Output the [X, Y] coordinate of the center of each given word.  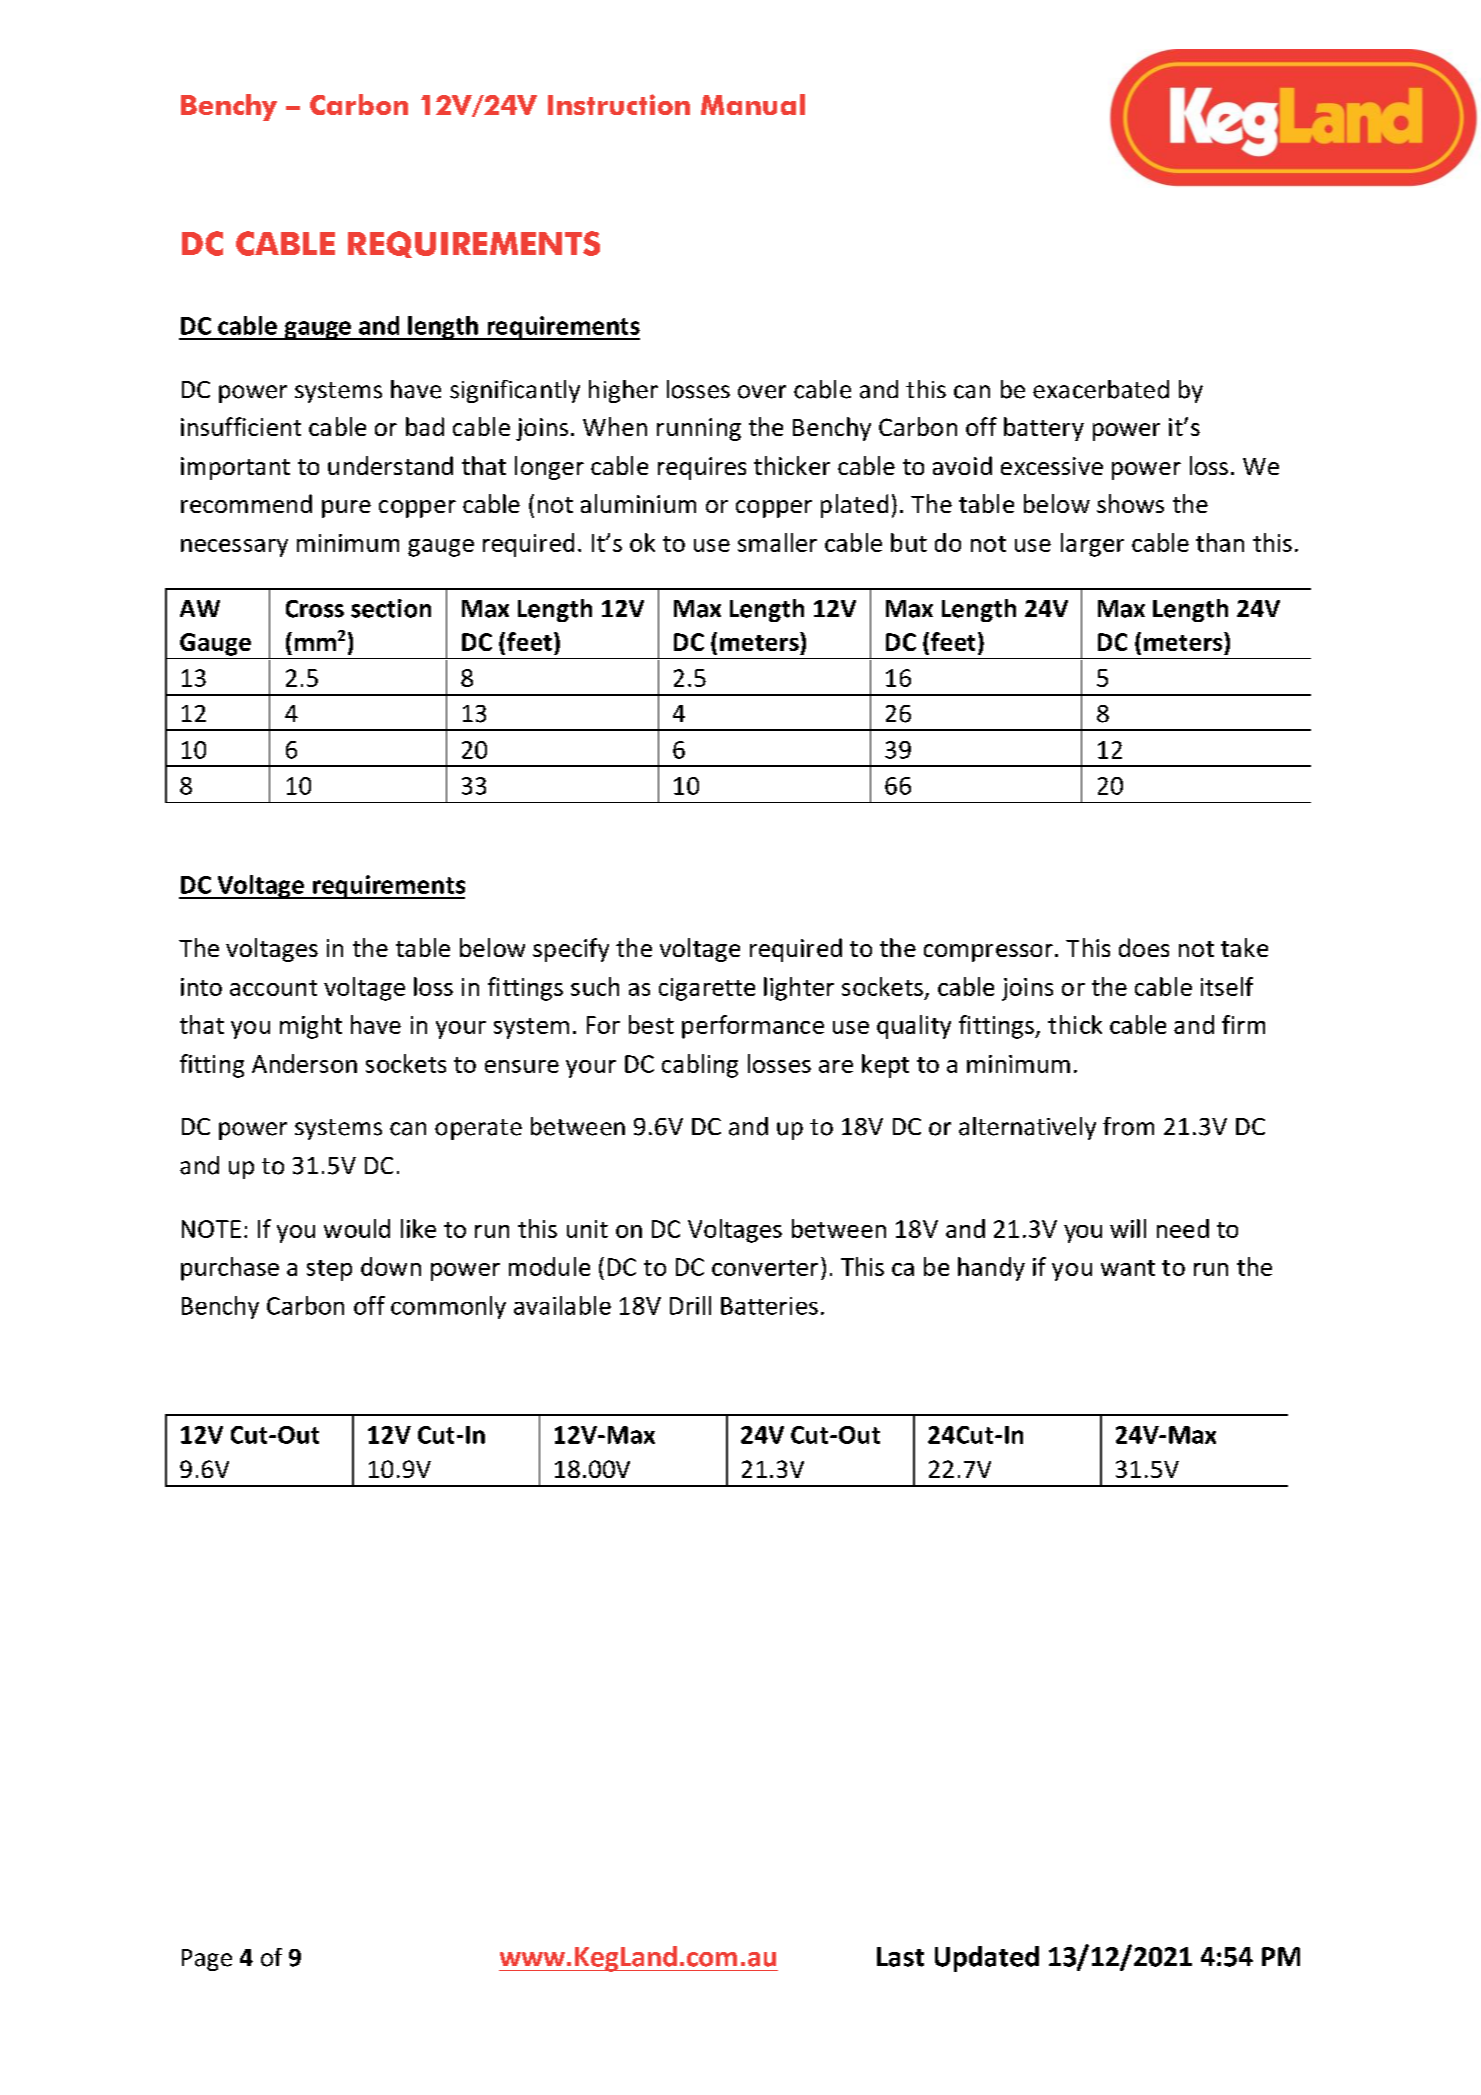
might [311, 1027]
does [1144, 947]
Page [207, 1960]
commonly [448, 1307]
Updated [987, 1959]
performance [753, 1027]
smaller [777, 542]
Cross [315, 609]
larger [1092, 545]
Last [900, 1957]
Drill [690, 1305]
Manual [753, 104]
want [1128, 1268]
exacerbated [1101, 389]
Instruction [619, 104]
